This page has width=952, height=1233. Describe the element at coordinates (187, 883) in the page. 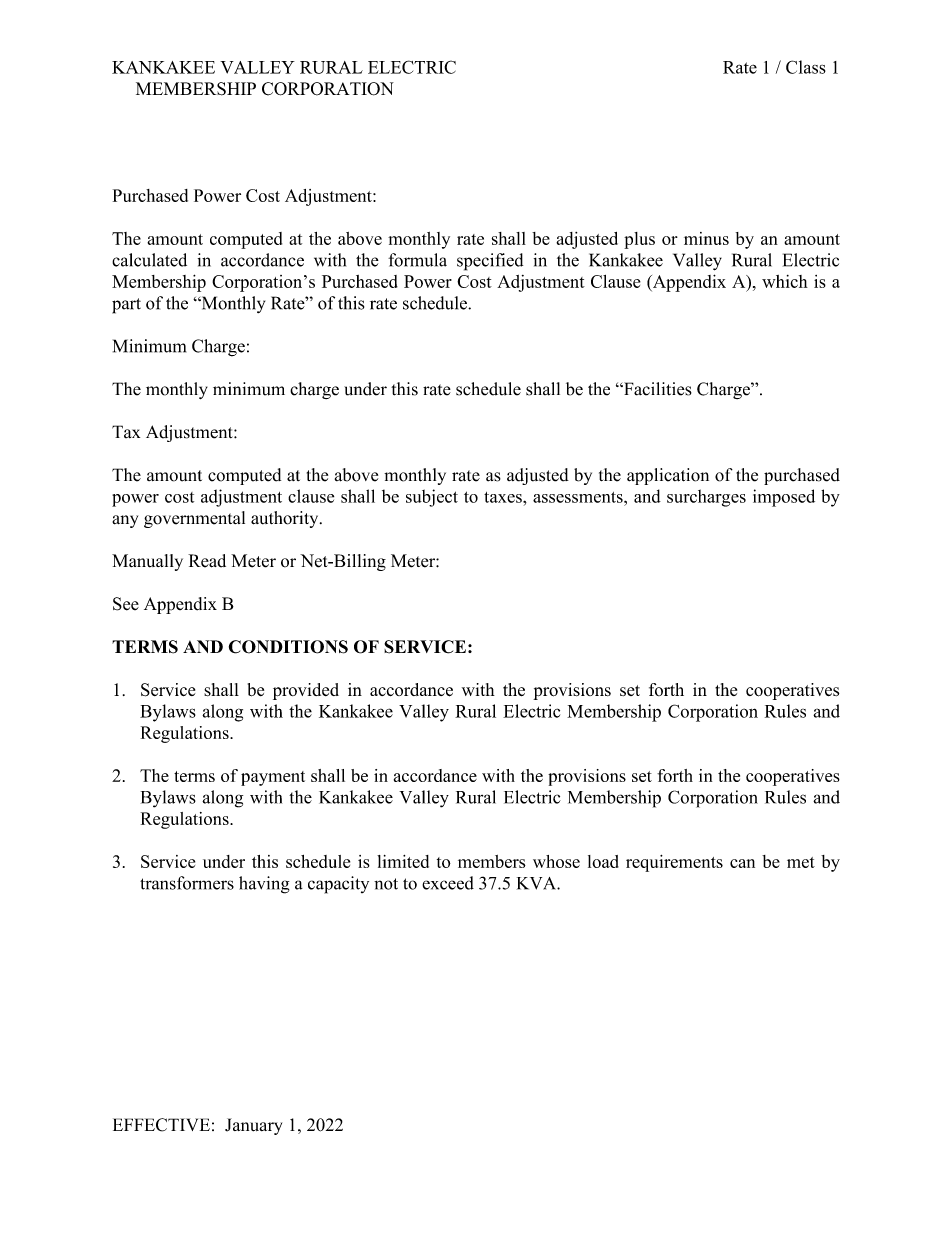

I see `transformers` at that location.
